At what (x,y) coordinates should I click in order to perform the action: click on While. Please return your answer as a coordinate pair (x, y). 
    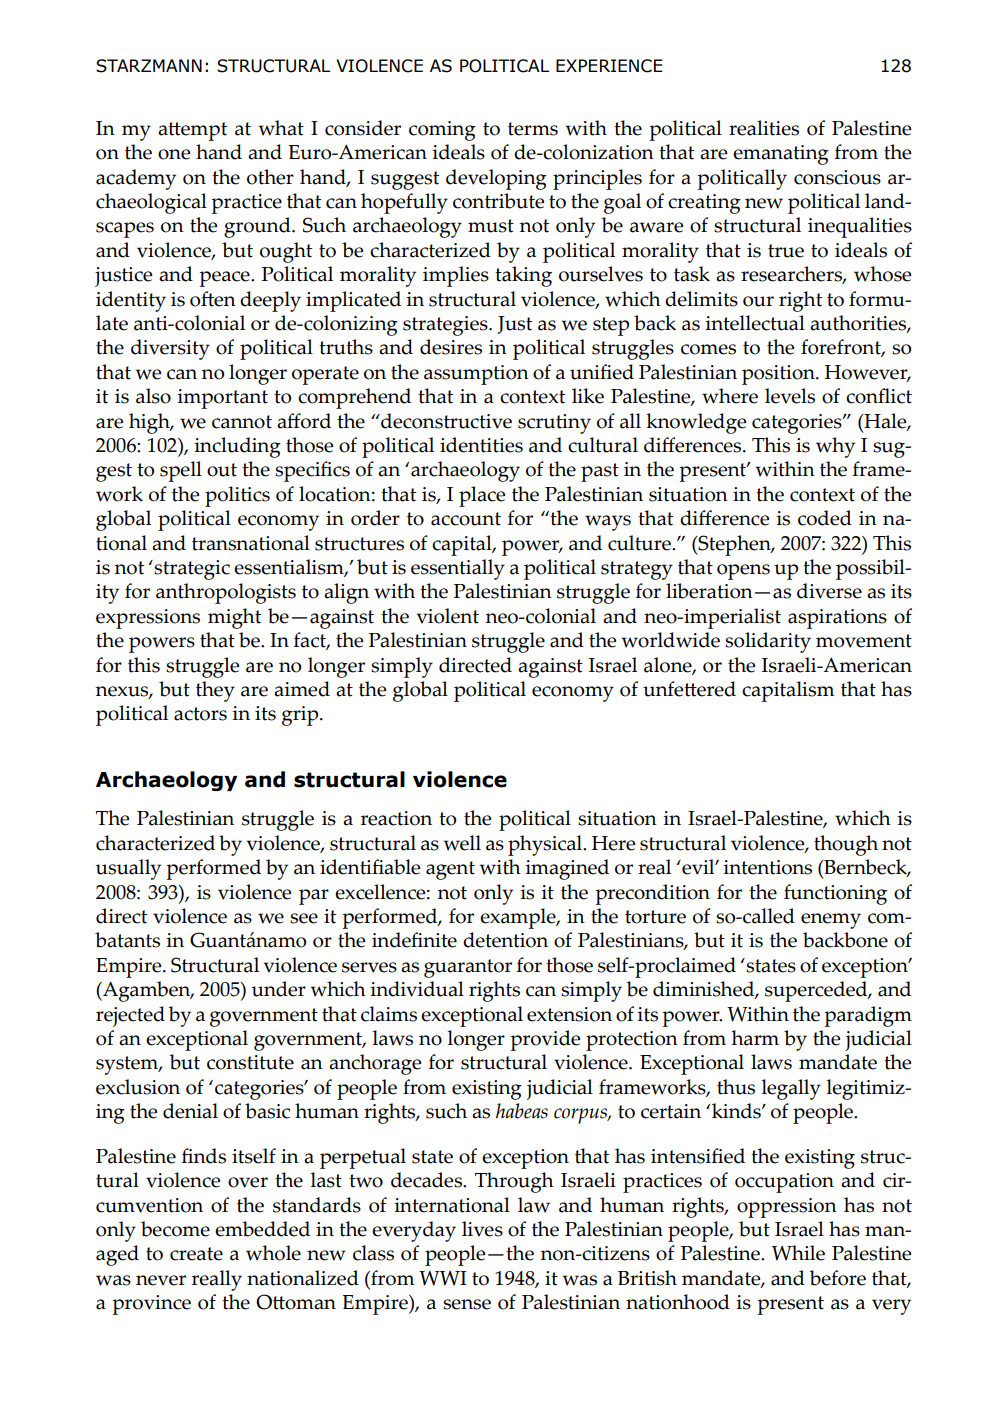
    Looking at the image, I should click on (798, 1253).
